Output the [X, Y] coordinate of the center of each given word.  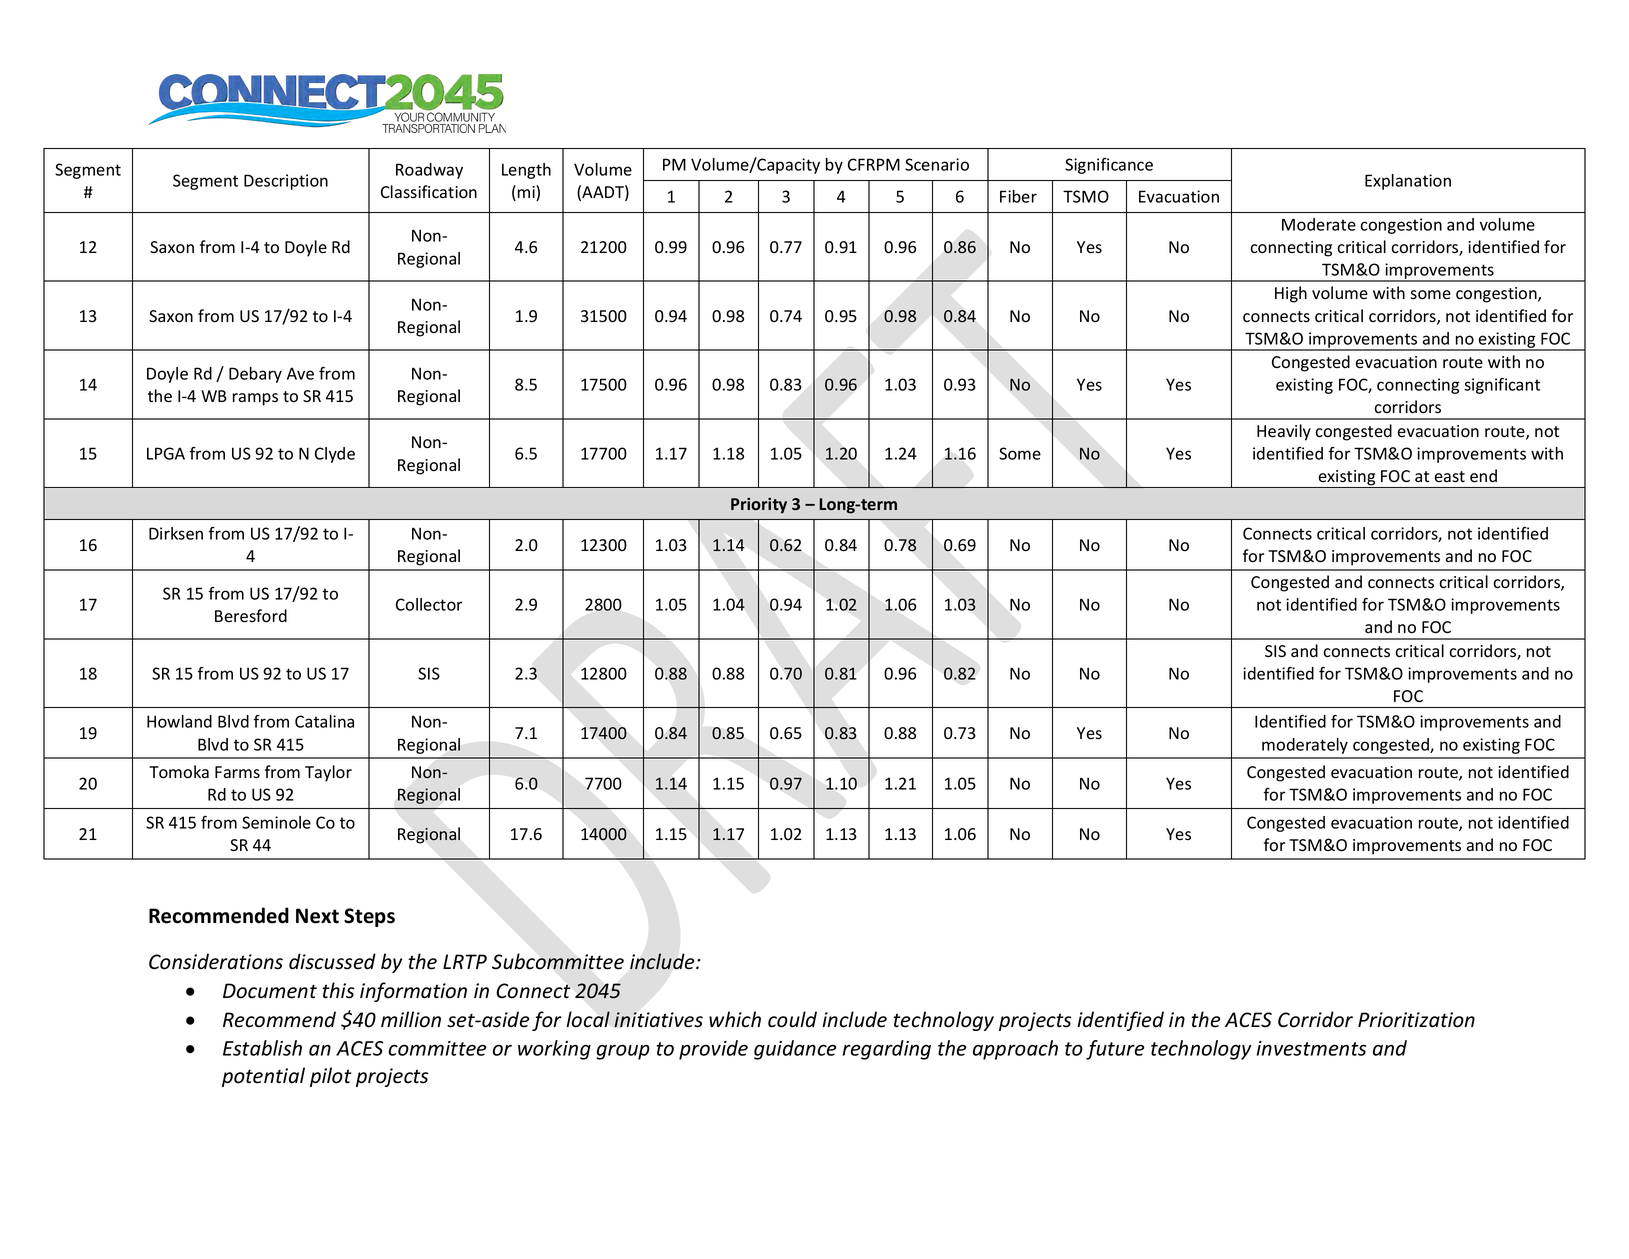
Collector [429, 604]
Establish [262, 1048]
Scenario [937, 164]
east [1450, 477]
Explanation [1408, 182]
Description [286, 182]
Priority [759, 505]
